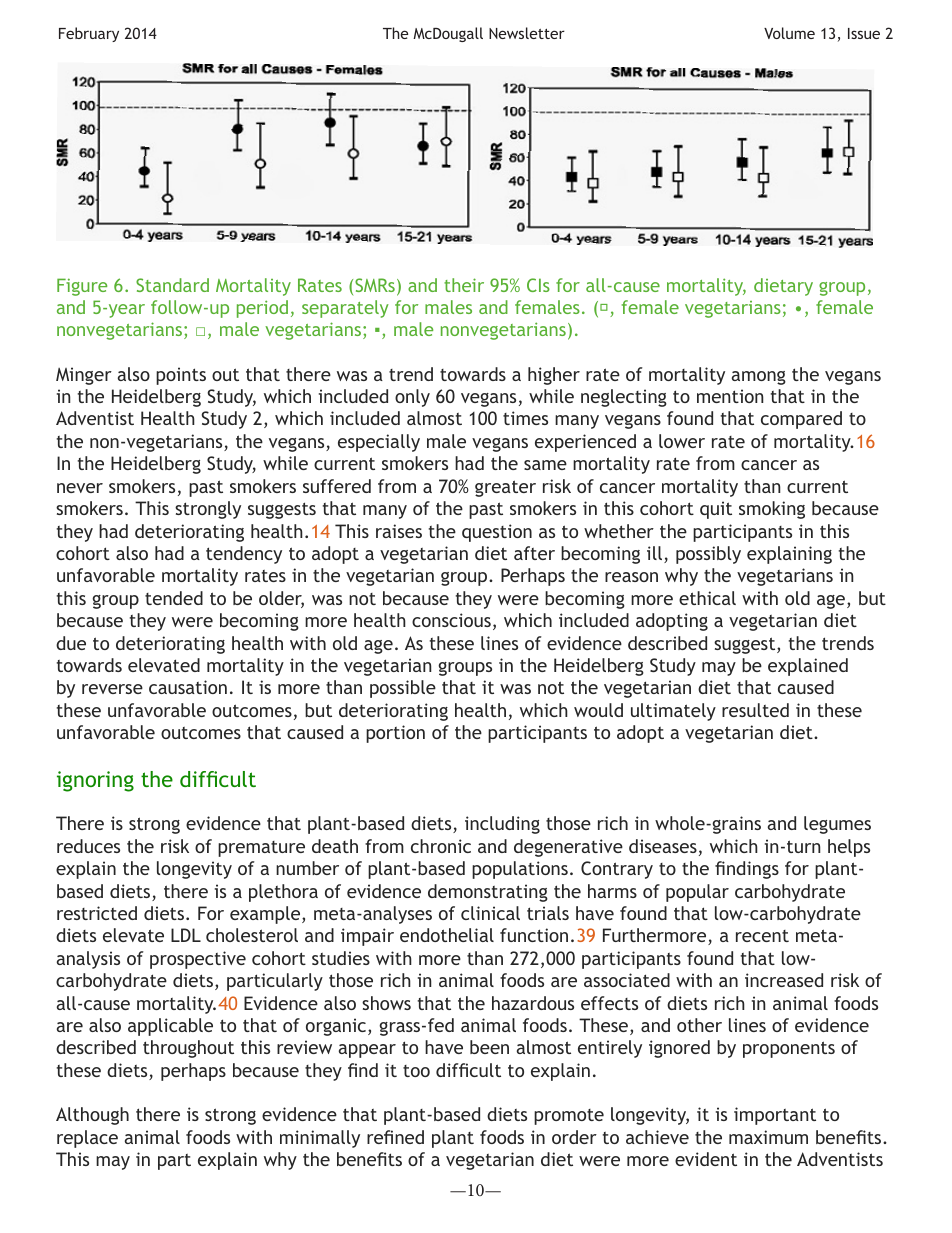 This page has height=1233, width=952. Describe the element at coordinates (89, 34) in the page. I see `February` at that location.
